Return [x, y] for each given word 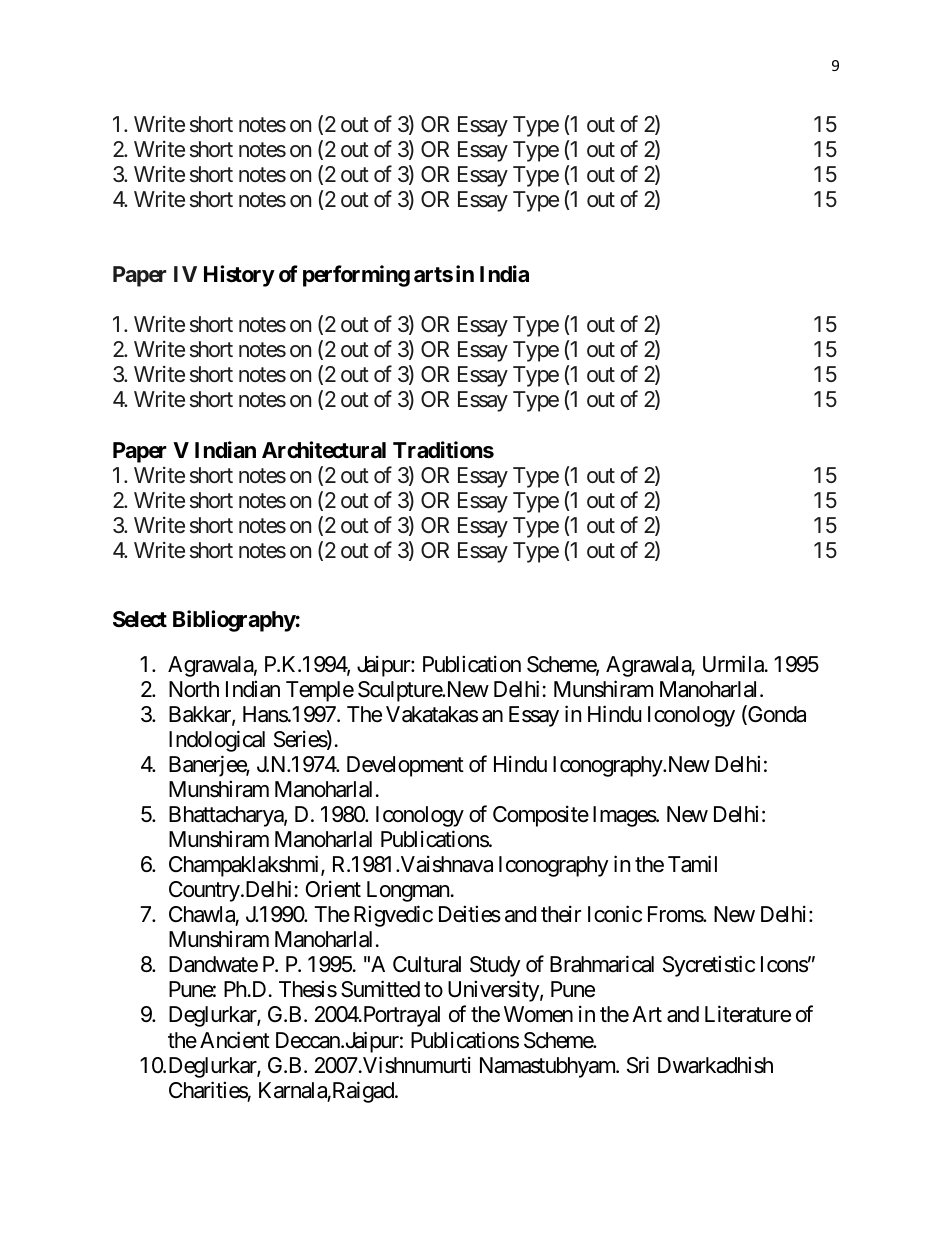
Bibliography [234, 621]
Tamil [692, 864]
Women [538, 1014]
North [194, 689]
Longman [408, 891]
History [239, 276]
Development [405, 766]
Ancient [235, 1040]
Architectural [324, 450]
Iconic [615, 914]
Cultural [427, 964]
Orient [333, 889]
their [561, 914]
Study [495, 966]
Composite [541, 816]
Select [140, 619]
